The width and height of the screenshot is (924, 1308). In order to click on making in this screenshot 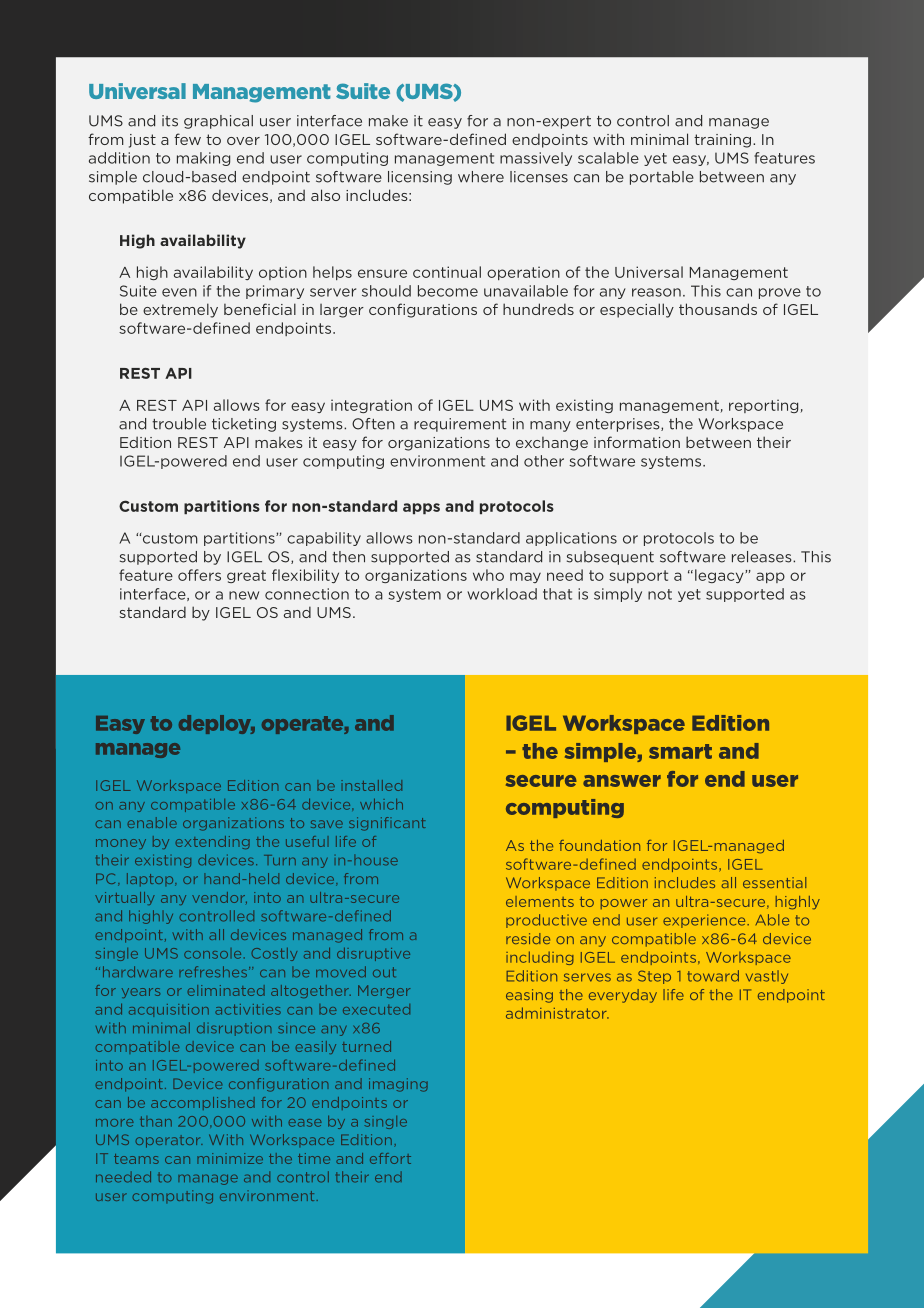, I will do `click(203, 159)`.
